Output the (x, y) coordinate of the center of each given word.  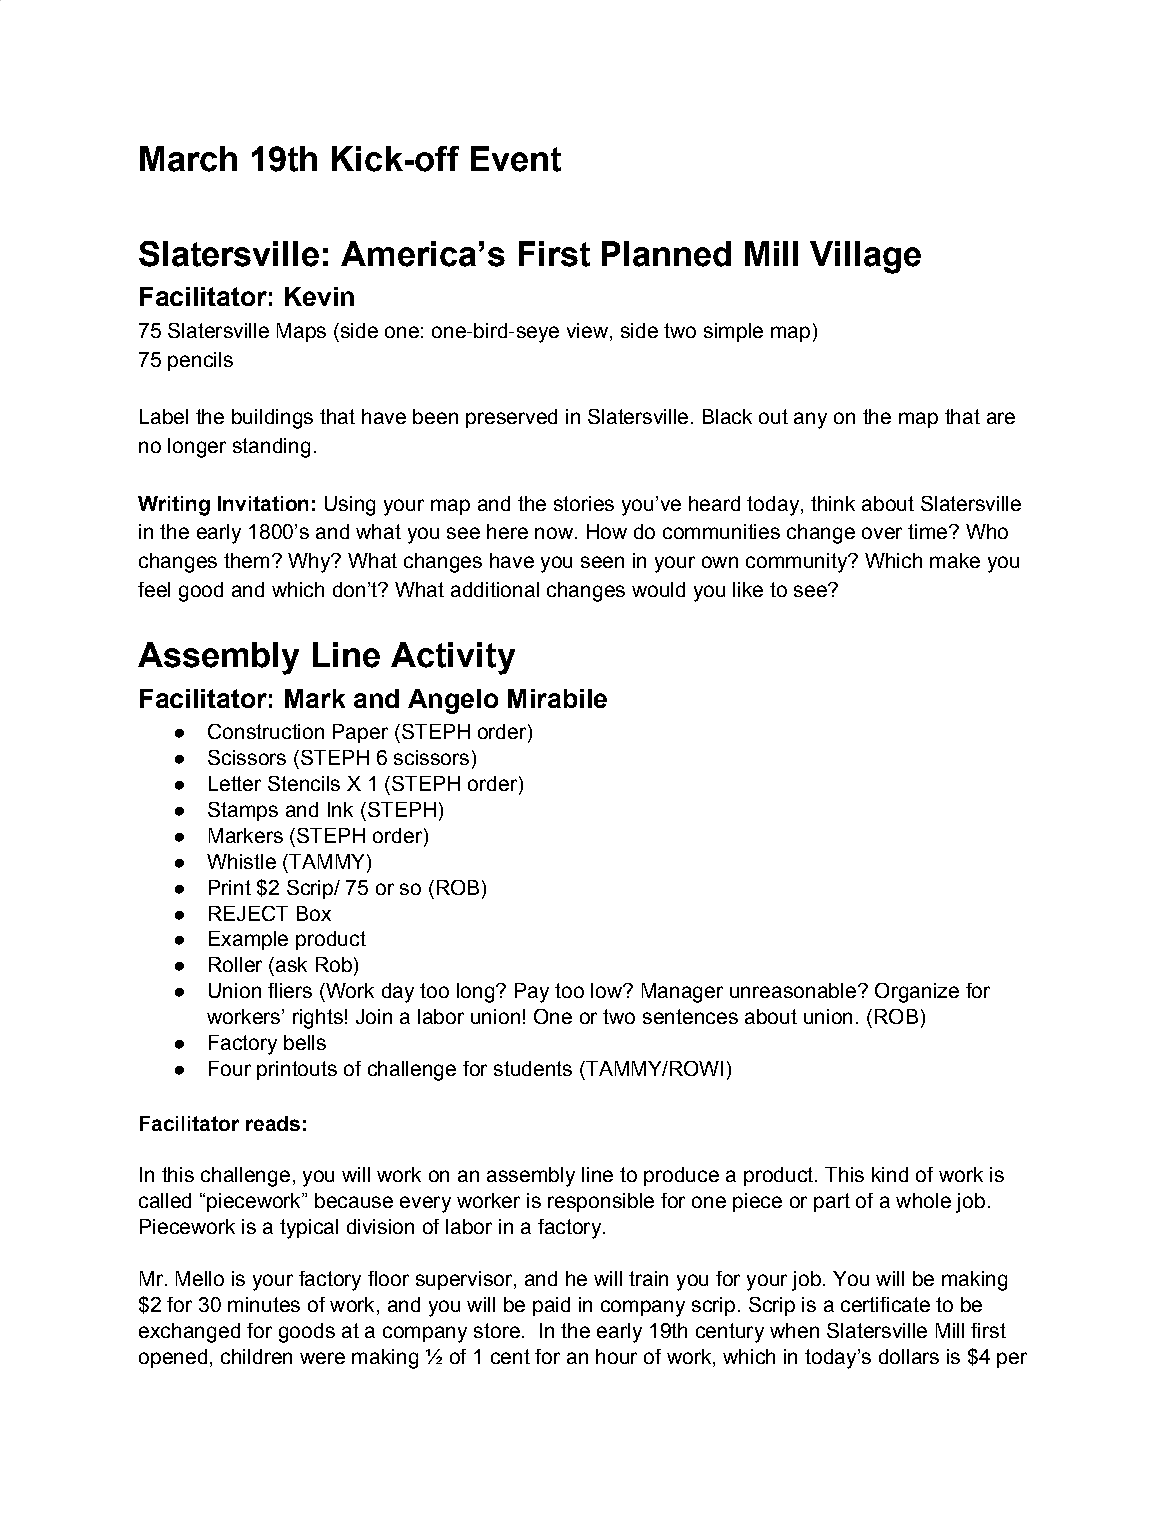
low (607, 990)
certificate (885, 1304)
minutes (264, 1304)
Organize (917, 993)
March (188, 159)
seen (602, 562)
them (246, 560)
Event (516, 159)
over (882, 533)
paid (551, 1306)
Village (865, 257)
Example (248, 940)
